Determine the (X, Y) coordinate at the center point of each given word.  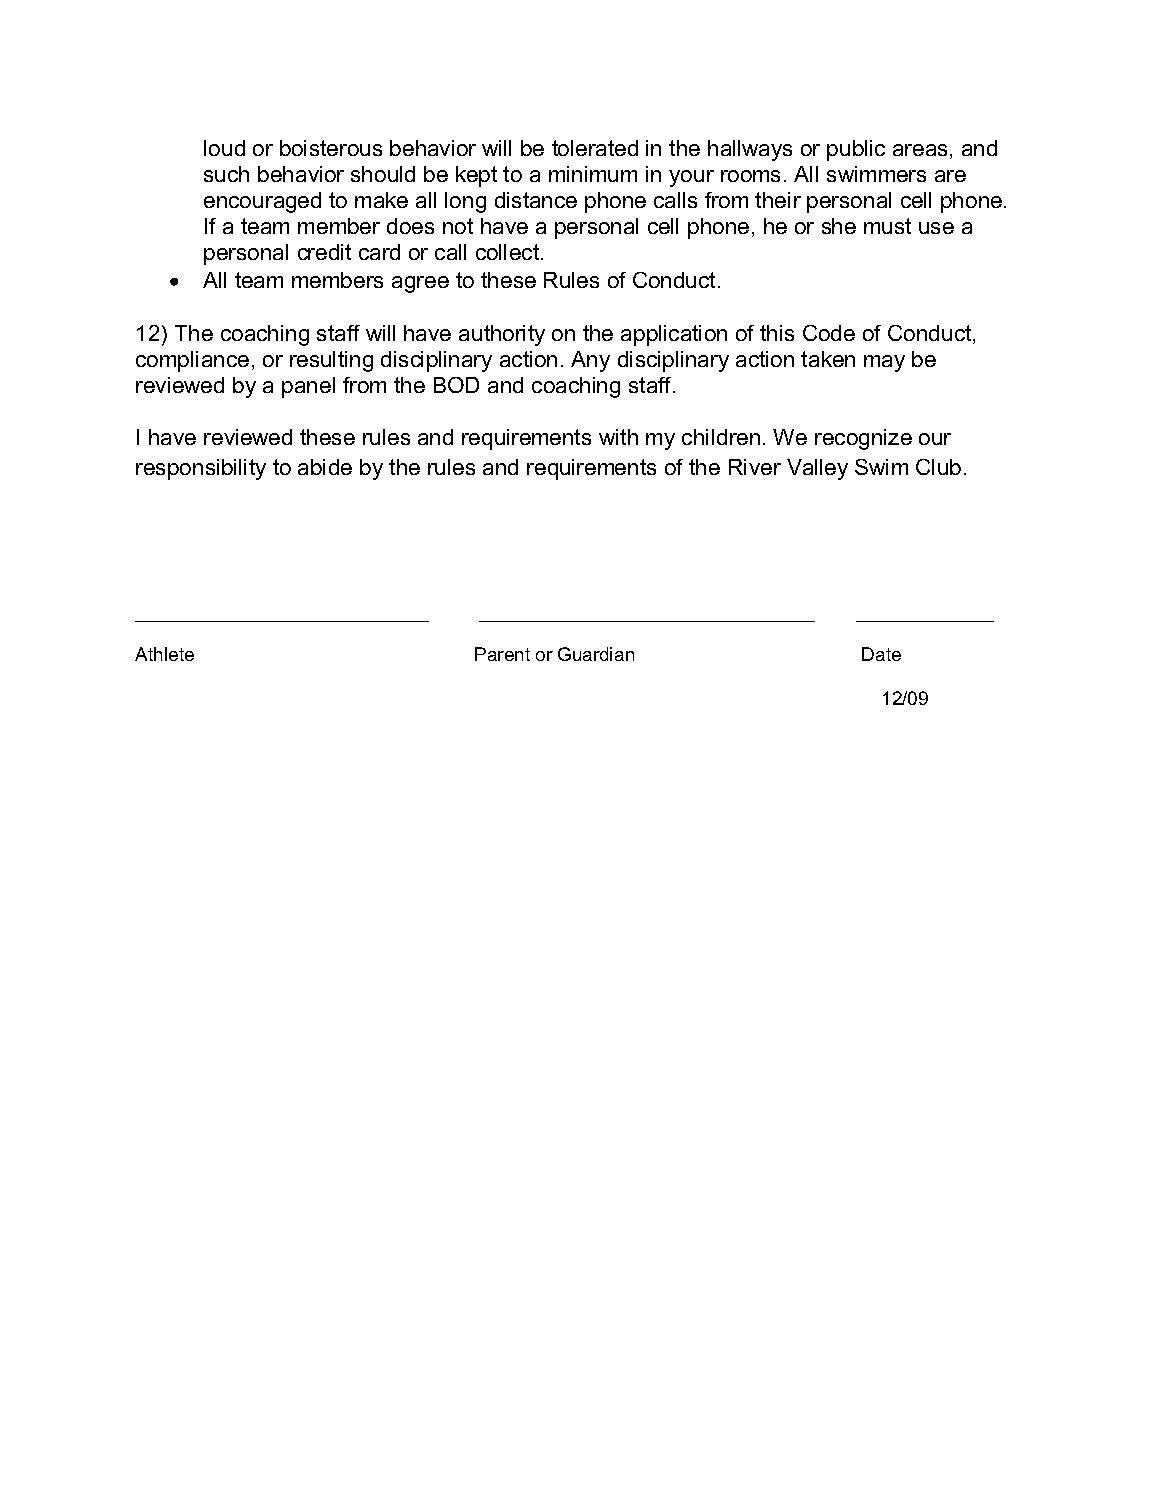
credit (324, 252)
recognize (863, 439)
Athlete (164, 654)
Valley (817, 469)
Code (829, 333)
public (856, 150)
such (226, 174)
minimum (593, 174)
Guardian (596, 654)
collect (509, 252)
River (755, 467)
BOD (456, 385)
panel (308, 387)
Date (881, 654)
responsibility (201, 469)
